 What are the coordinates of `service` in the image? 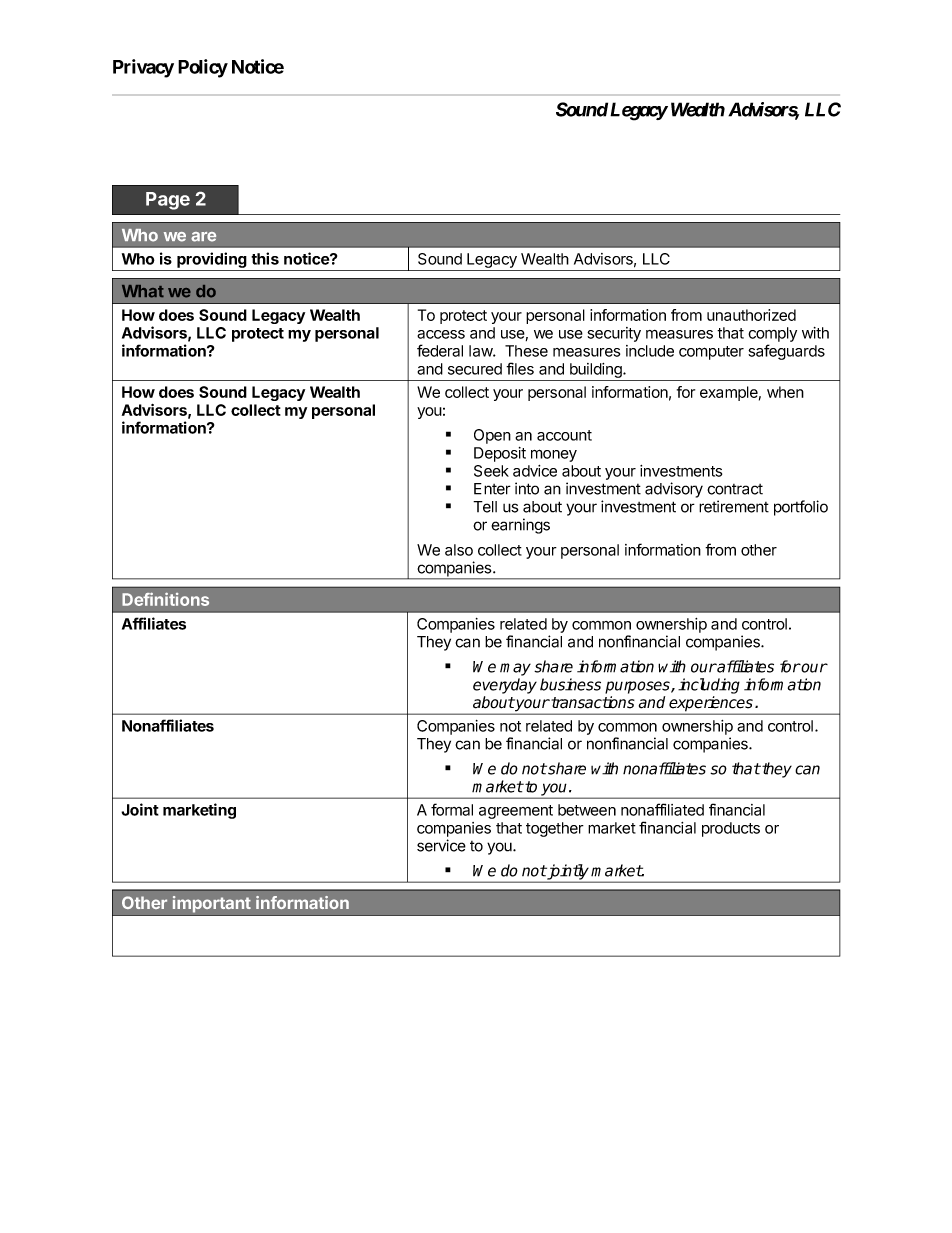 It's located at (441, 845).
